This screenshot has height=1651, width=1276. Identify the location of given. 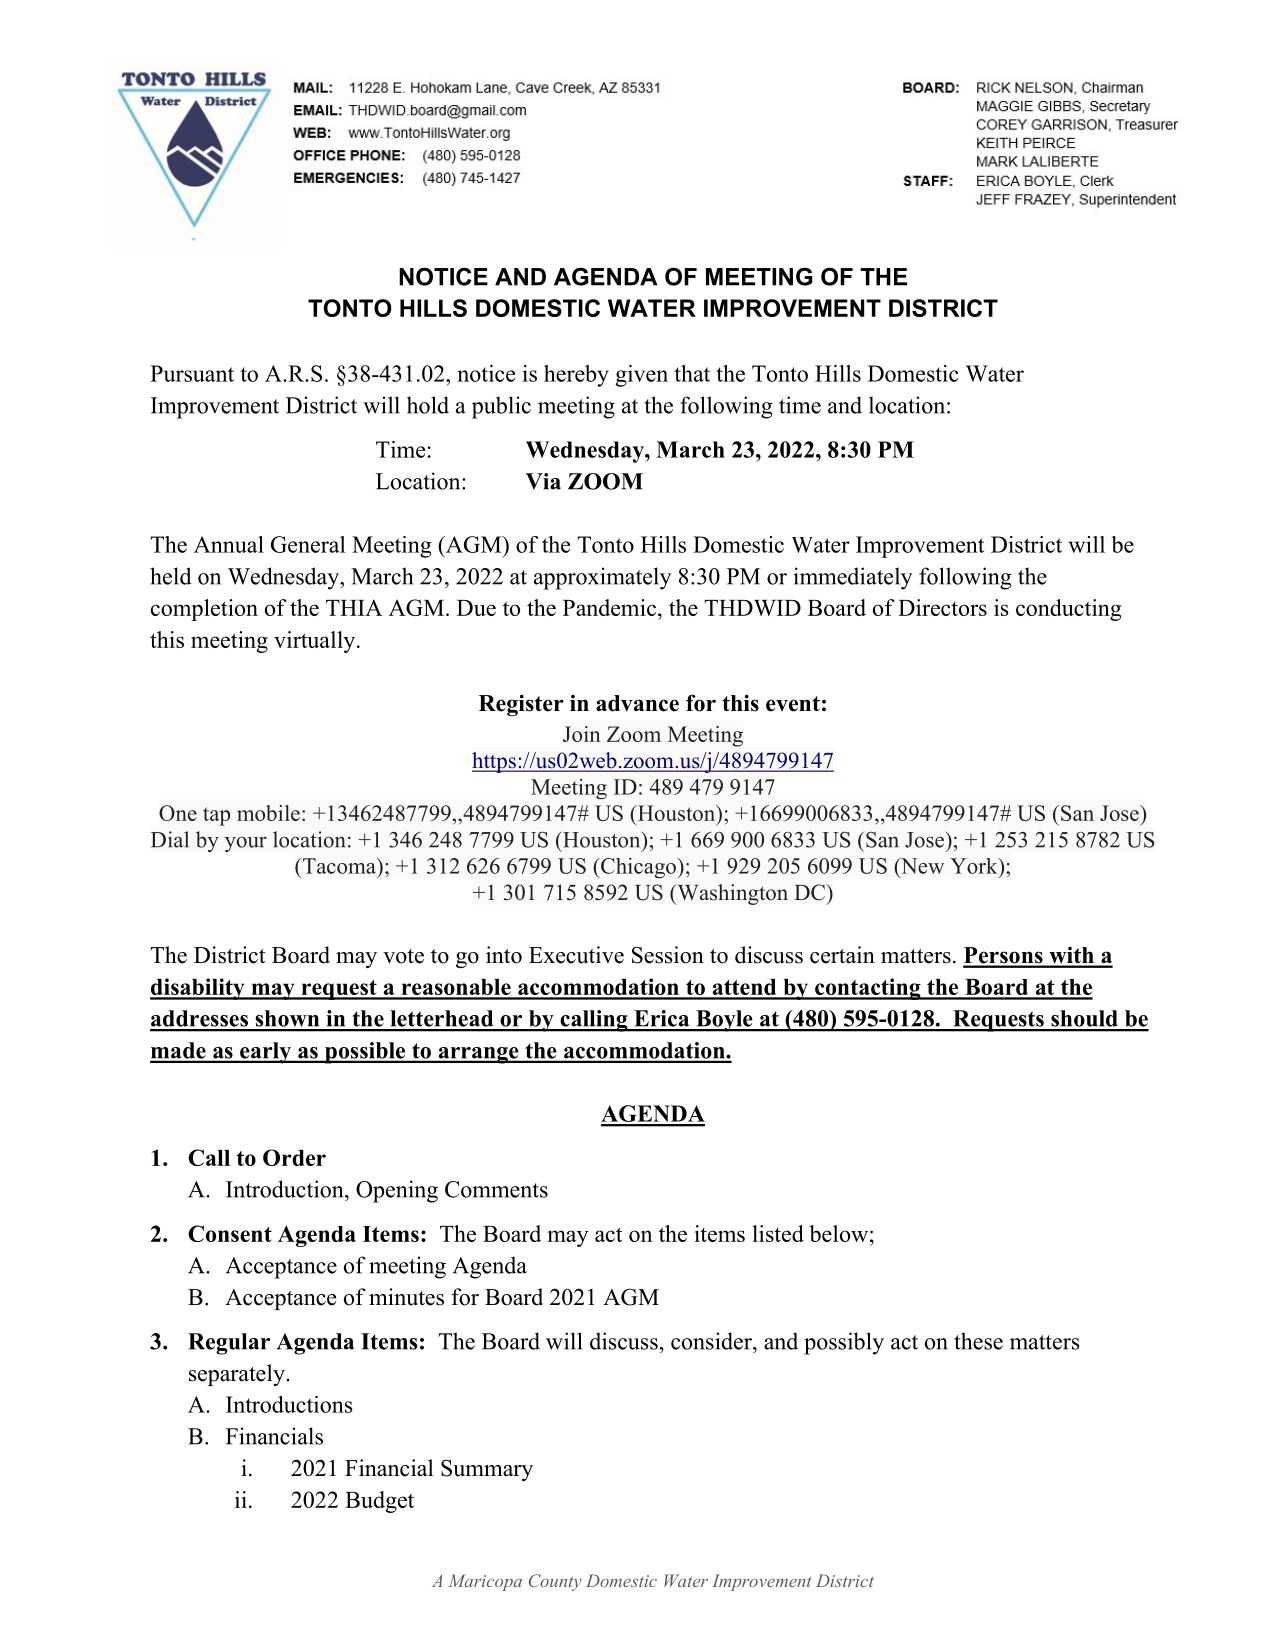
(641, 376).
